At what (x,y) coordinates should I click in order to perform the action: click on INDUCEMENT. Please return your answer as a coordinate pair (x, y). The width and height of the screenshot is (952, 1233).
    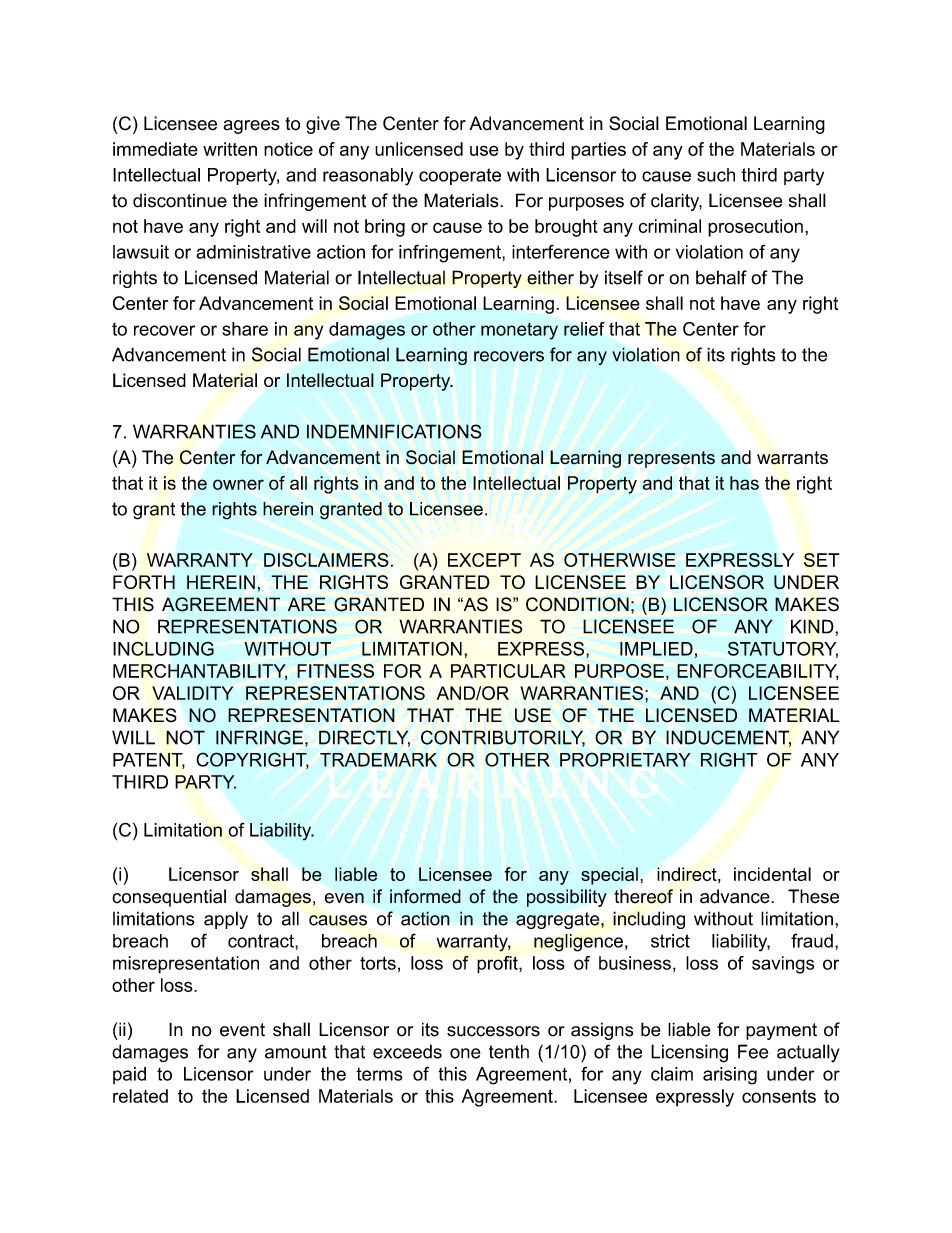
    Looking at the image, I should click on (728, 738).
